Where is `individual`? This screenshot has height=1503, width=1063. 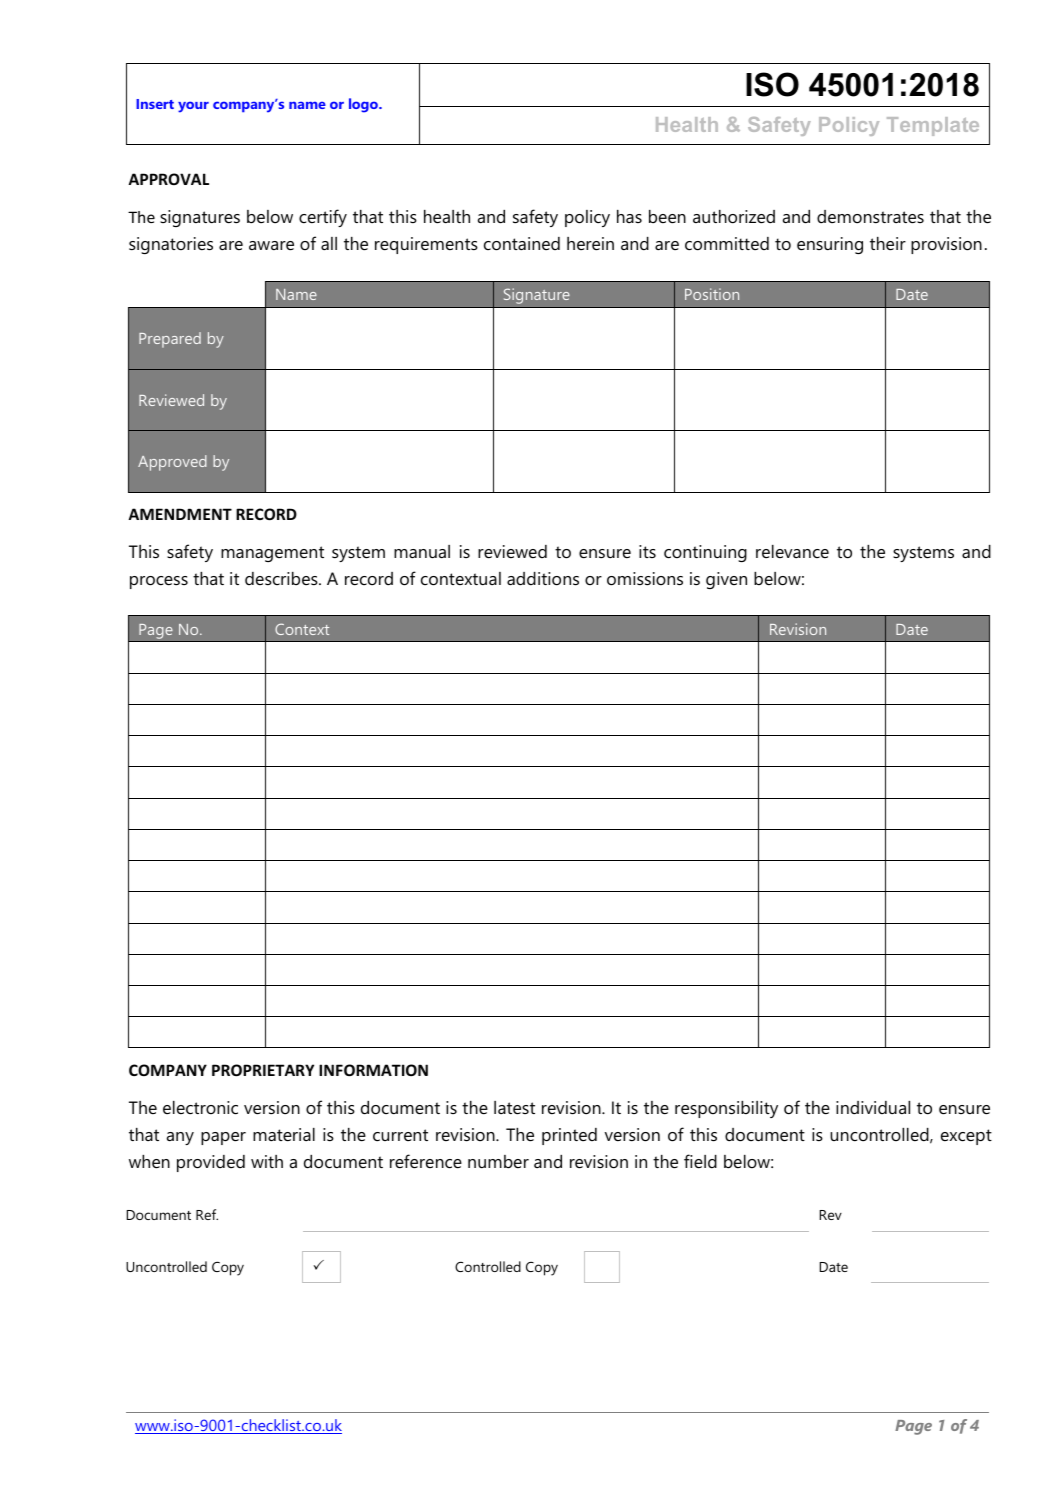 individual is located at coordinates (873, 1107).
